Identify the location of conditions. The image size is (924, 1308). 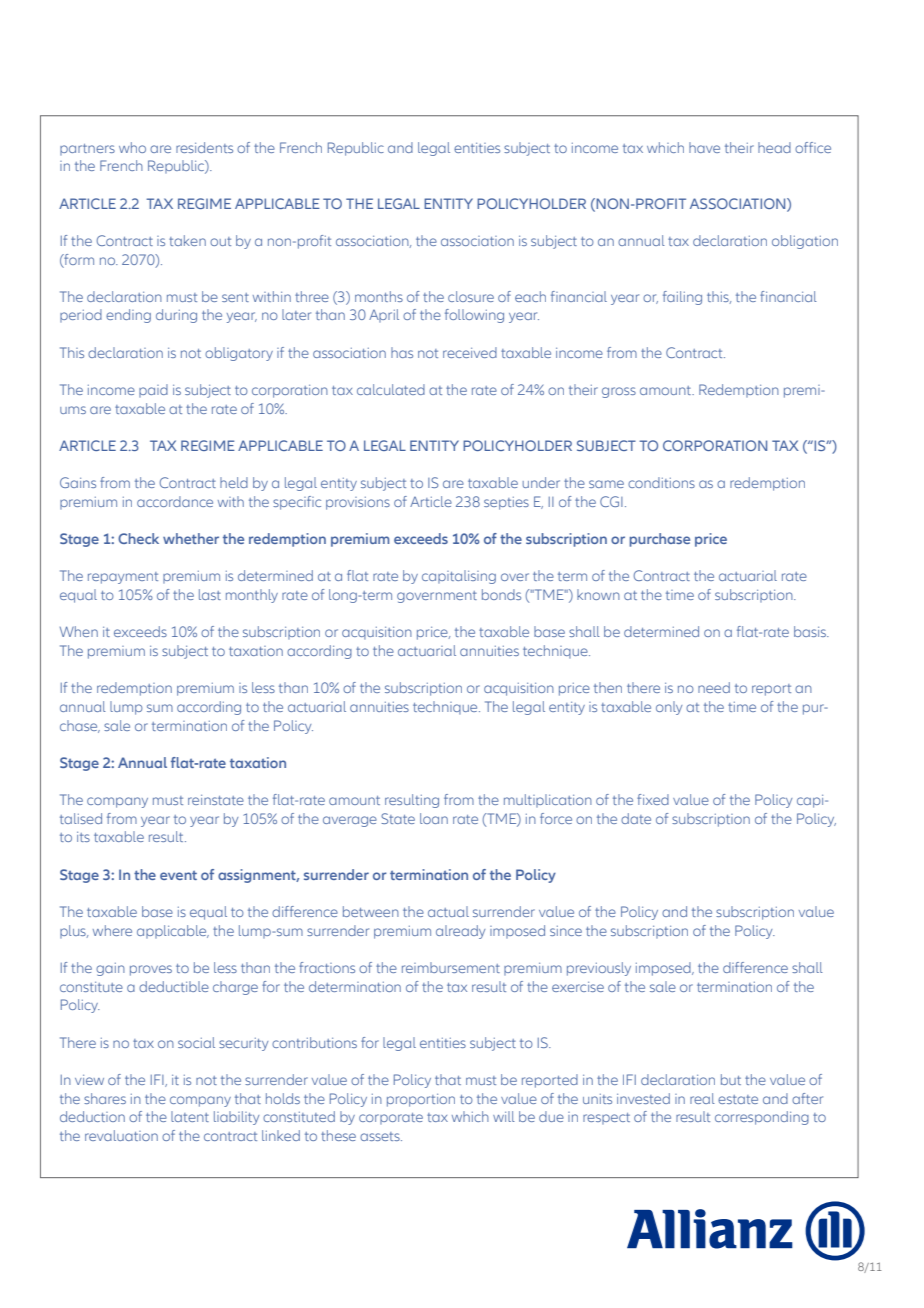
(661, 482).
